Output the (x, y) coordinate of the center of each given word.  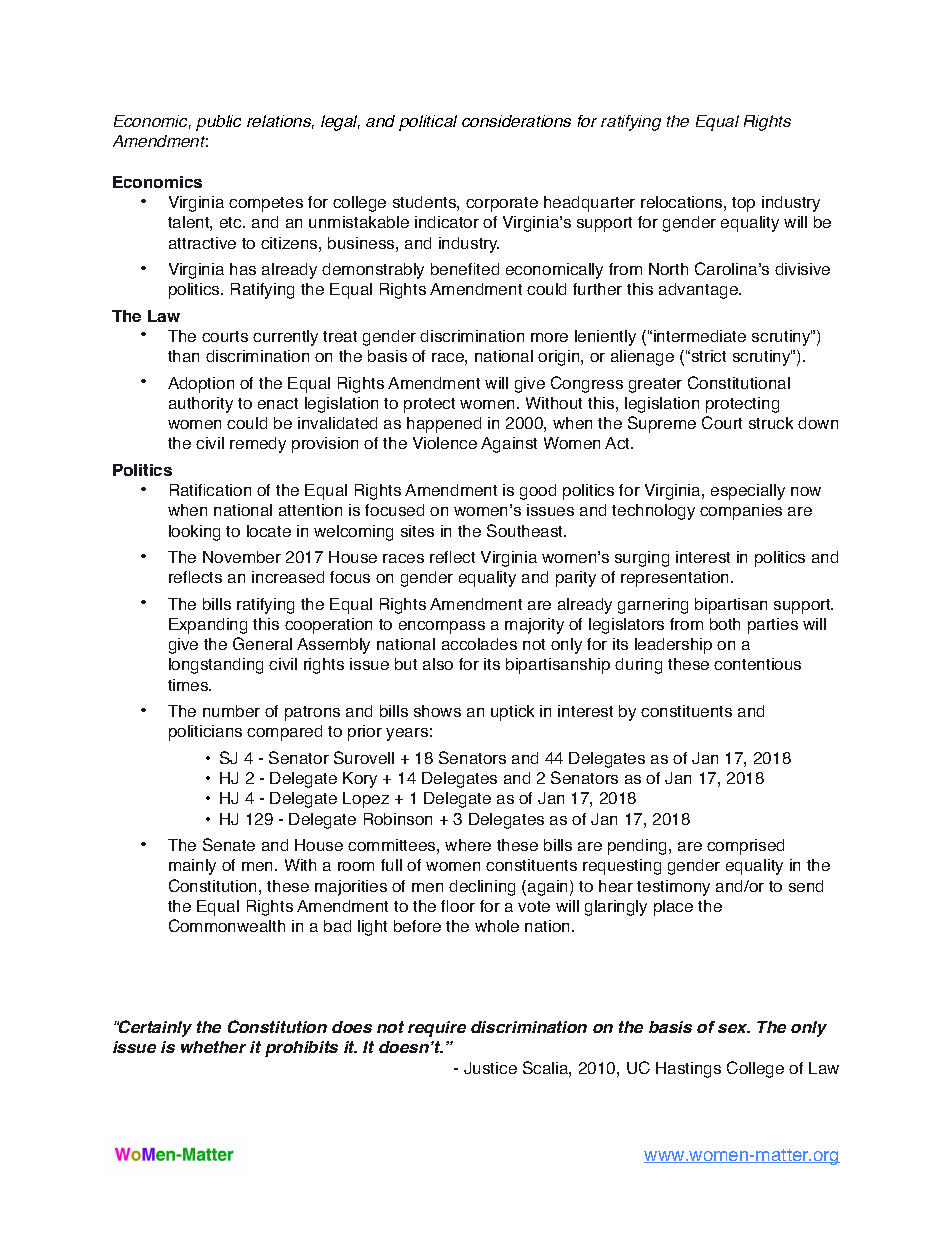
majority (534, 626)
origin (560, 358)
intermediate (700, 336)
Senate (229, 844)
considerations (516, 121)
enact (278, 403)
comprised (745, 847)
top (743, 204)
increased (288, 577)
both (725, 624)
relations (280, 122)
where (468, 845)
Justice (490, 1068)
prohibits (301, 1049)
